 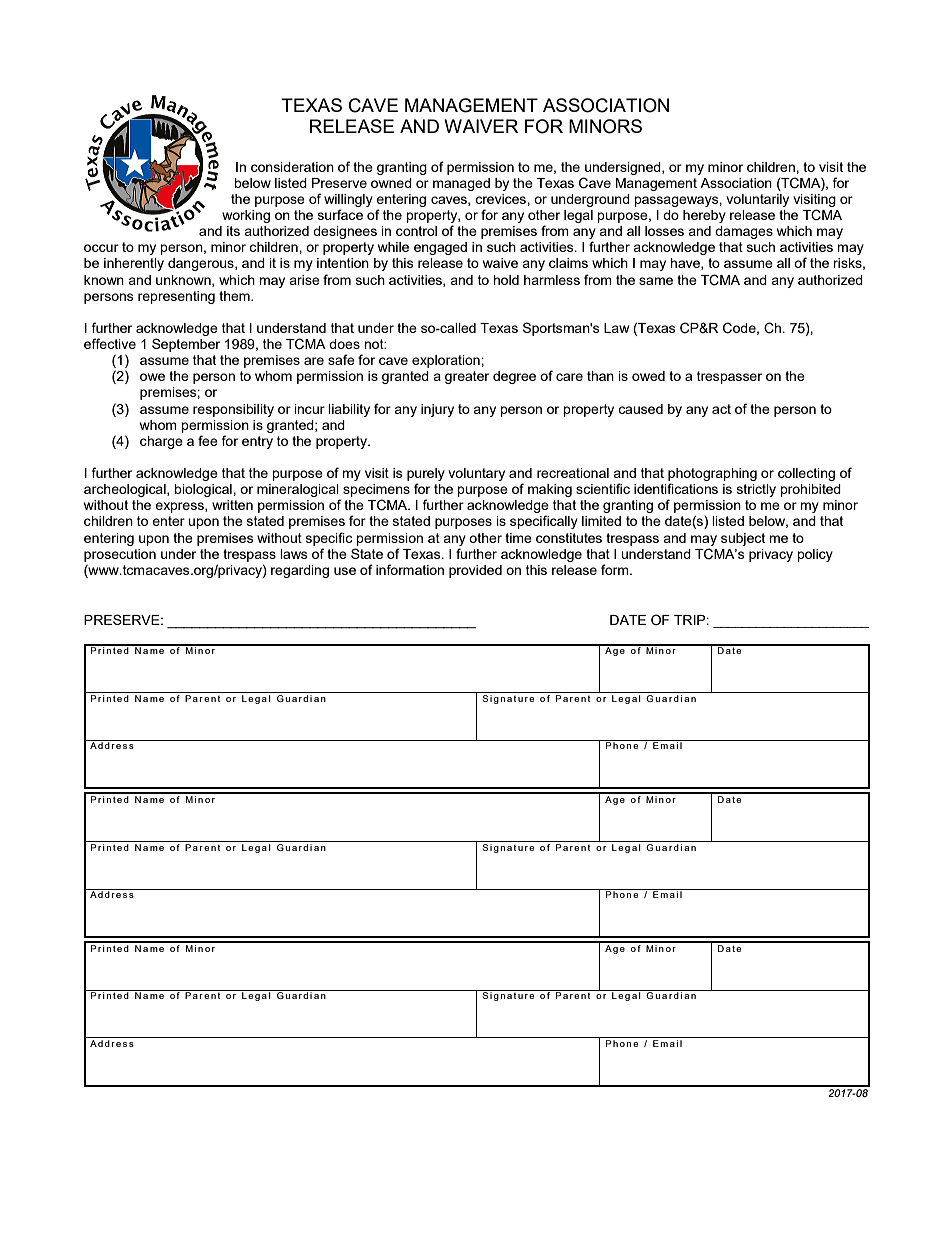 I want to click on injury, so click(x=437, y=410).
